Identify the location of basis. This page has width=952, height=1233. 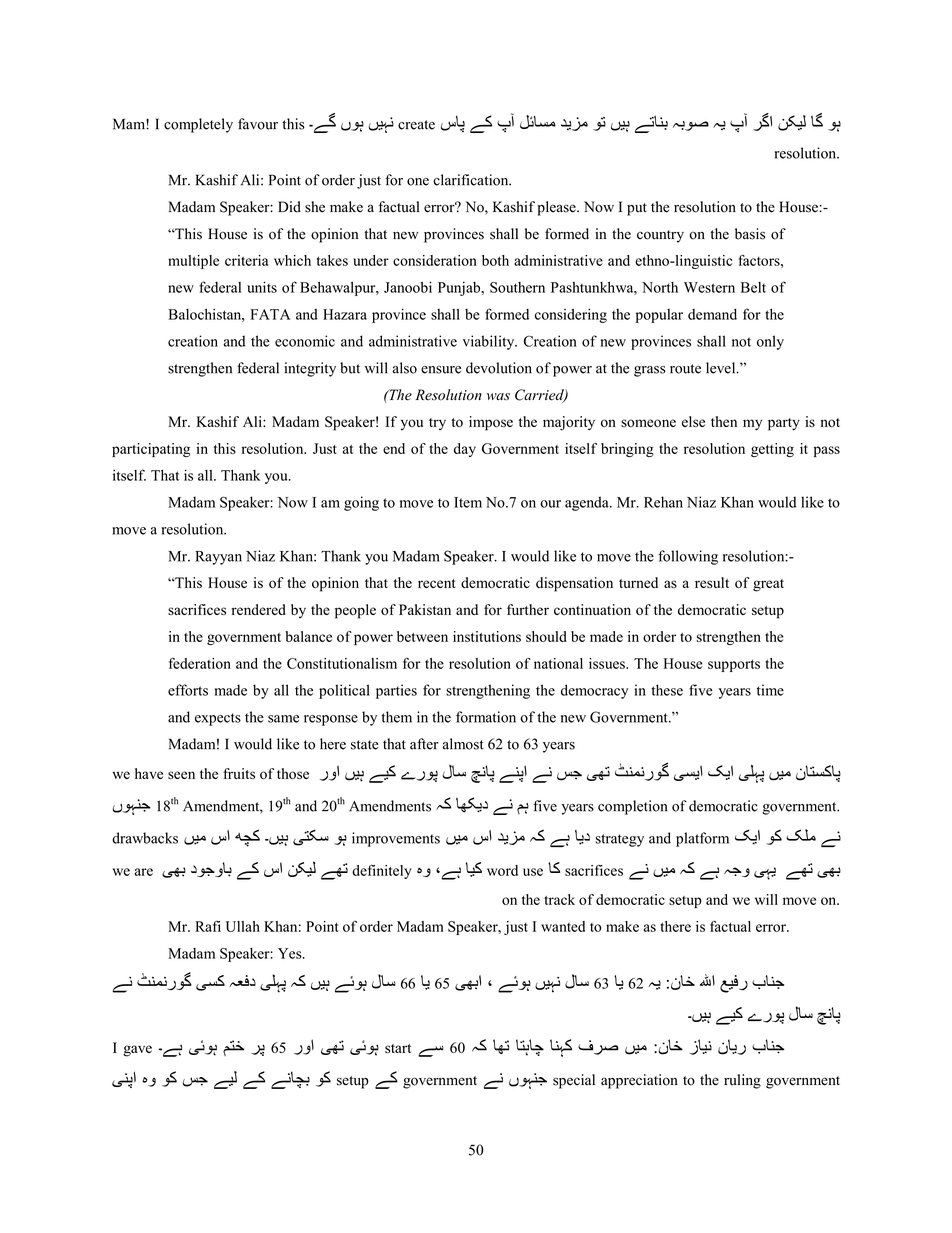
(750, 234).
